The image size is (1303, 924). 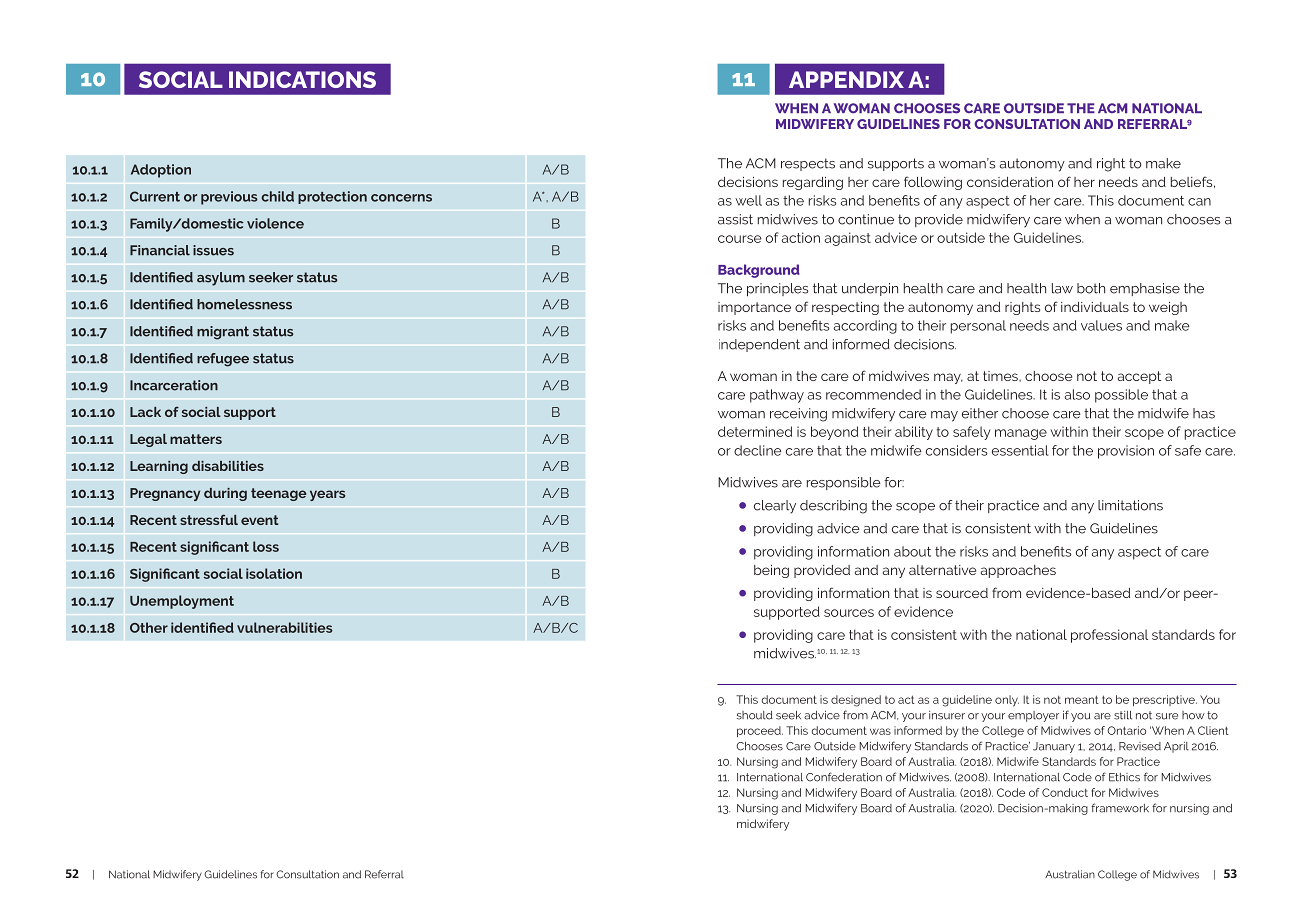 I want to click on values, so click(x=1101, y=325).
